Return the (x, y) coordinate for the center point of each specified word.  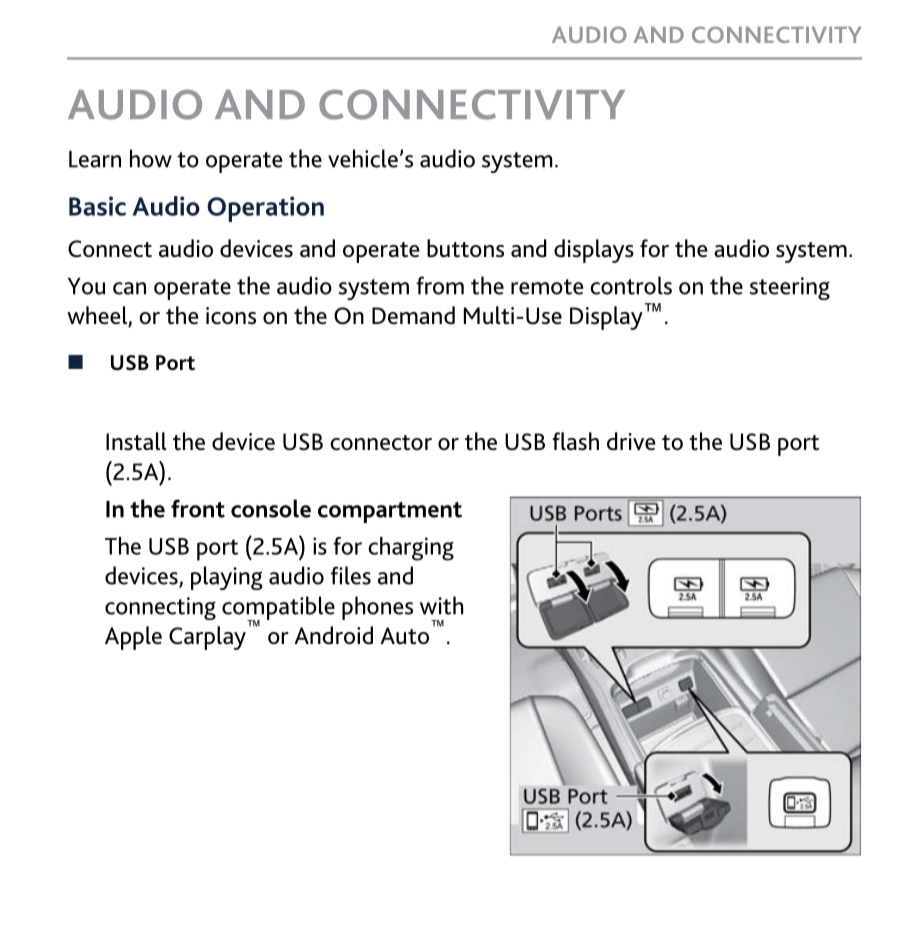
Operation (265, 209)
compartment (390, 512)
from (440, 285)
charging (411, 549)
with (441, 605)
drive (631, 441)
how (151, 158)
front (198, 508)
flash (575, 441)
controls (631, 285)
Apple (133, 638)
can (129, 288)
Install (136, 441)
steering (790, 288)
